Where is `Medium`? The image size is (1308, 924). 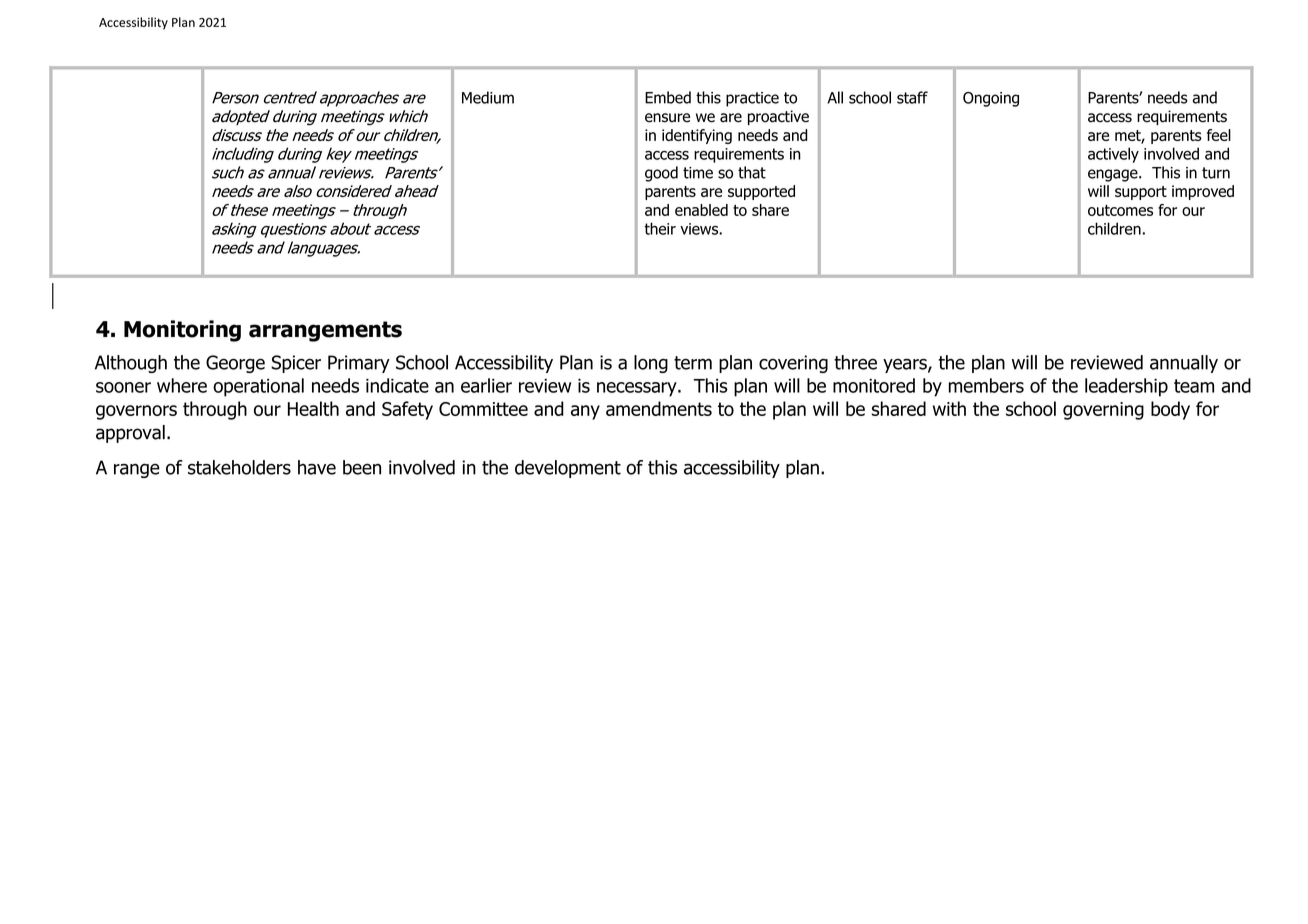
Medium is located at coordinates (488, 97).
